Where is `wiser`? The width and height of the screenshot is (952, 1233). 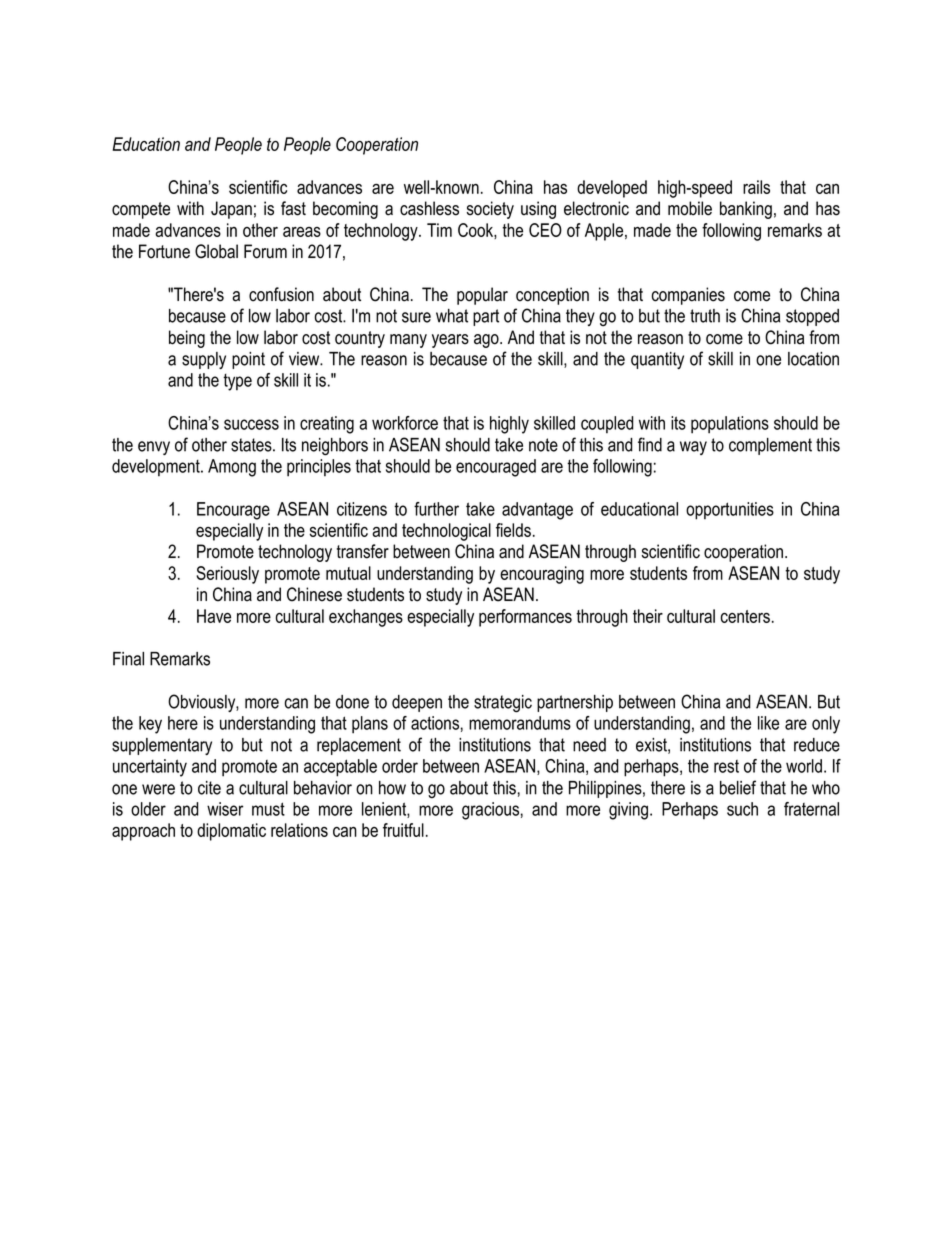 wiser is located at coordinates (225, 809).
